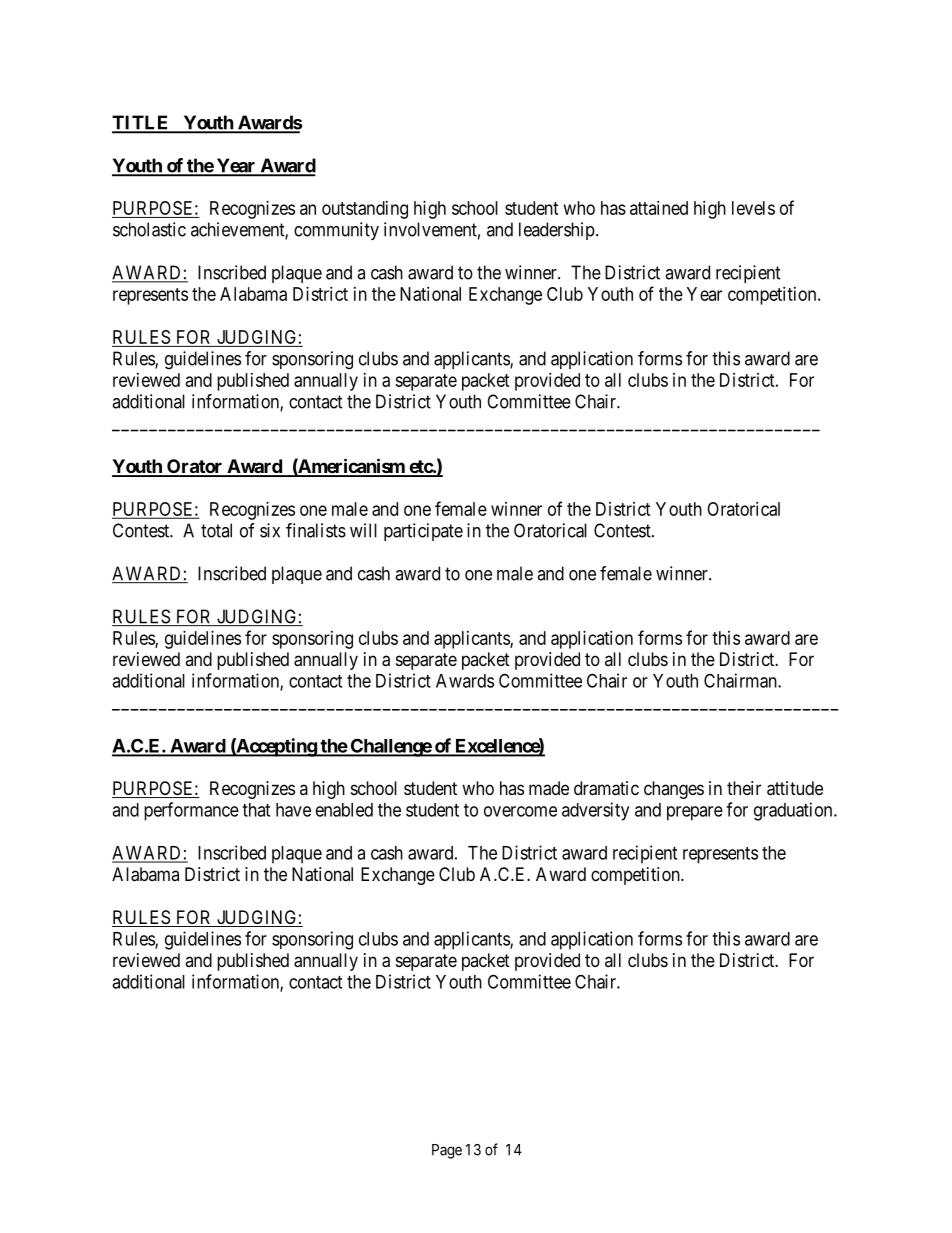 This page has height=1233, width=952. What do you see at coordinates (557, 231) in the page?
I see `leadership` at bounding box center [557, 231].
